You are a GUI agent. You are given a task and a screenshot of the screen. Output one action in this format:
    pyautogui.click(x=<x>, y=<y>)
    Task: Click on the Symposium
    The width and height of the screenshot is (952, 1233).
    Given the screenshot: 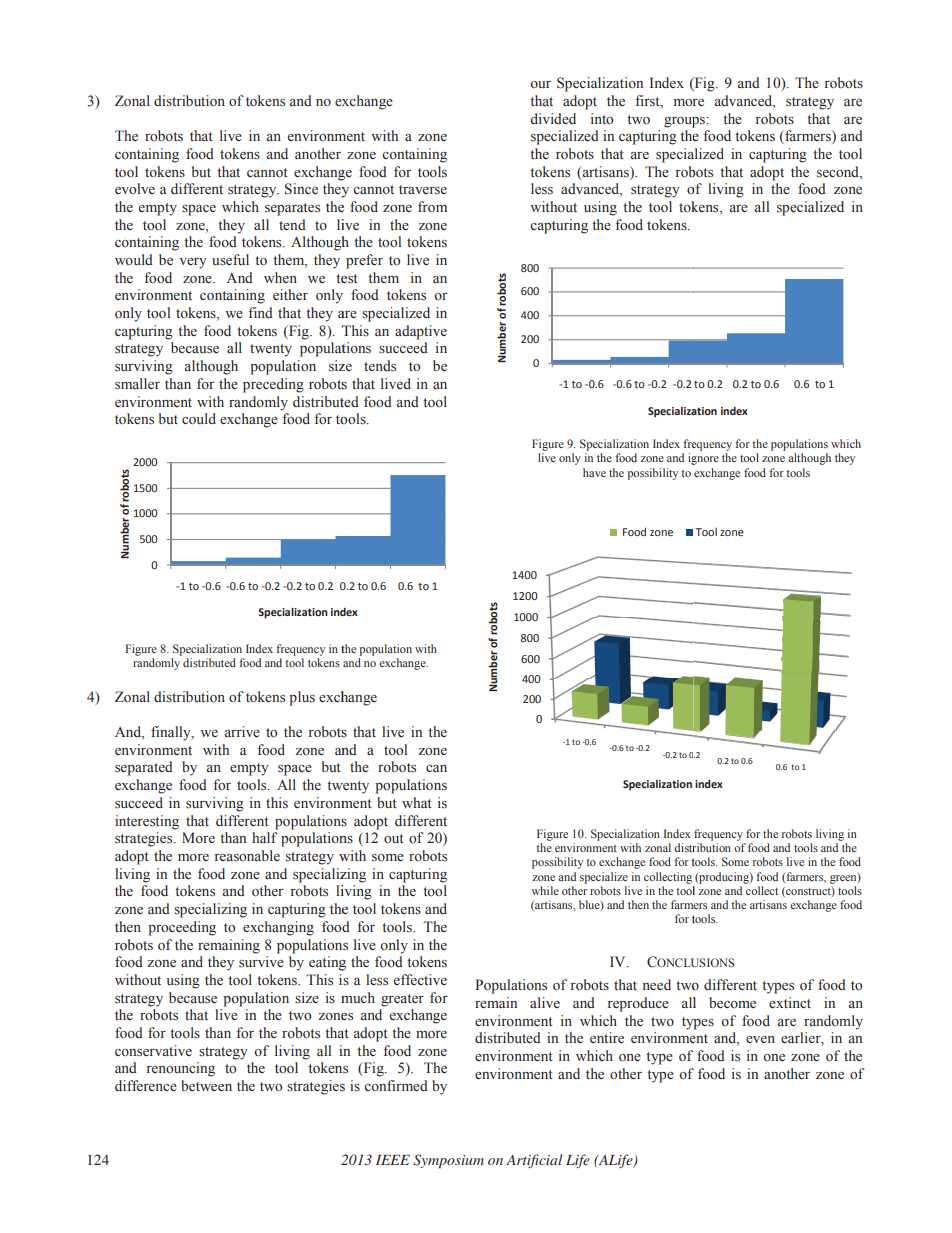 What is the action you would take?
    pyautogui.click(x=448, y=1161)
